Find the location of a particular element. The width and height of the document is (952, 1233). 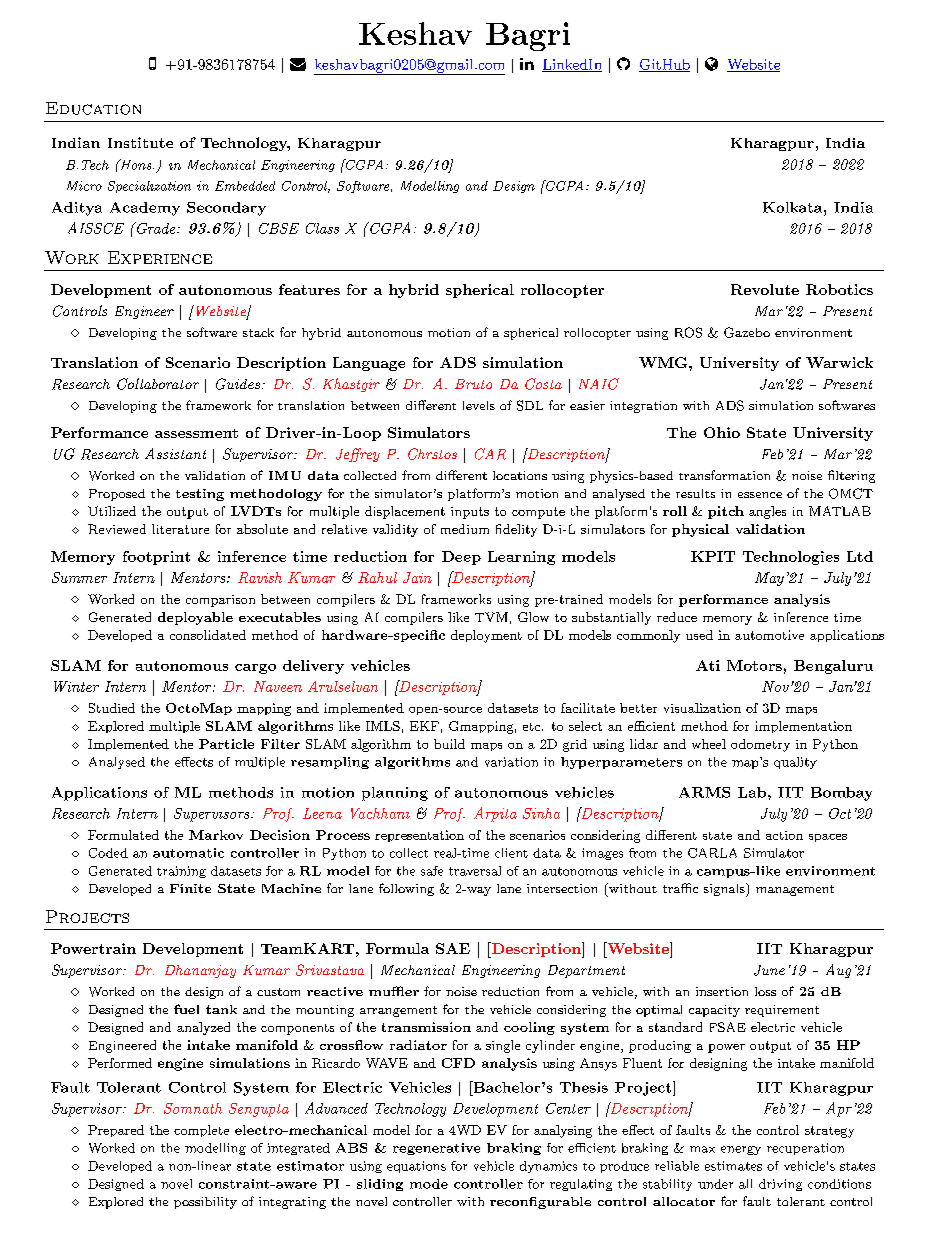

angles is located at coordinates (767, 512).
